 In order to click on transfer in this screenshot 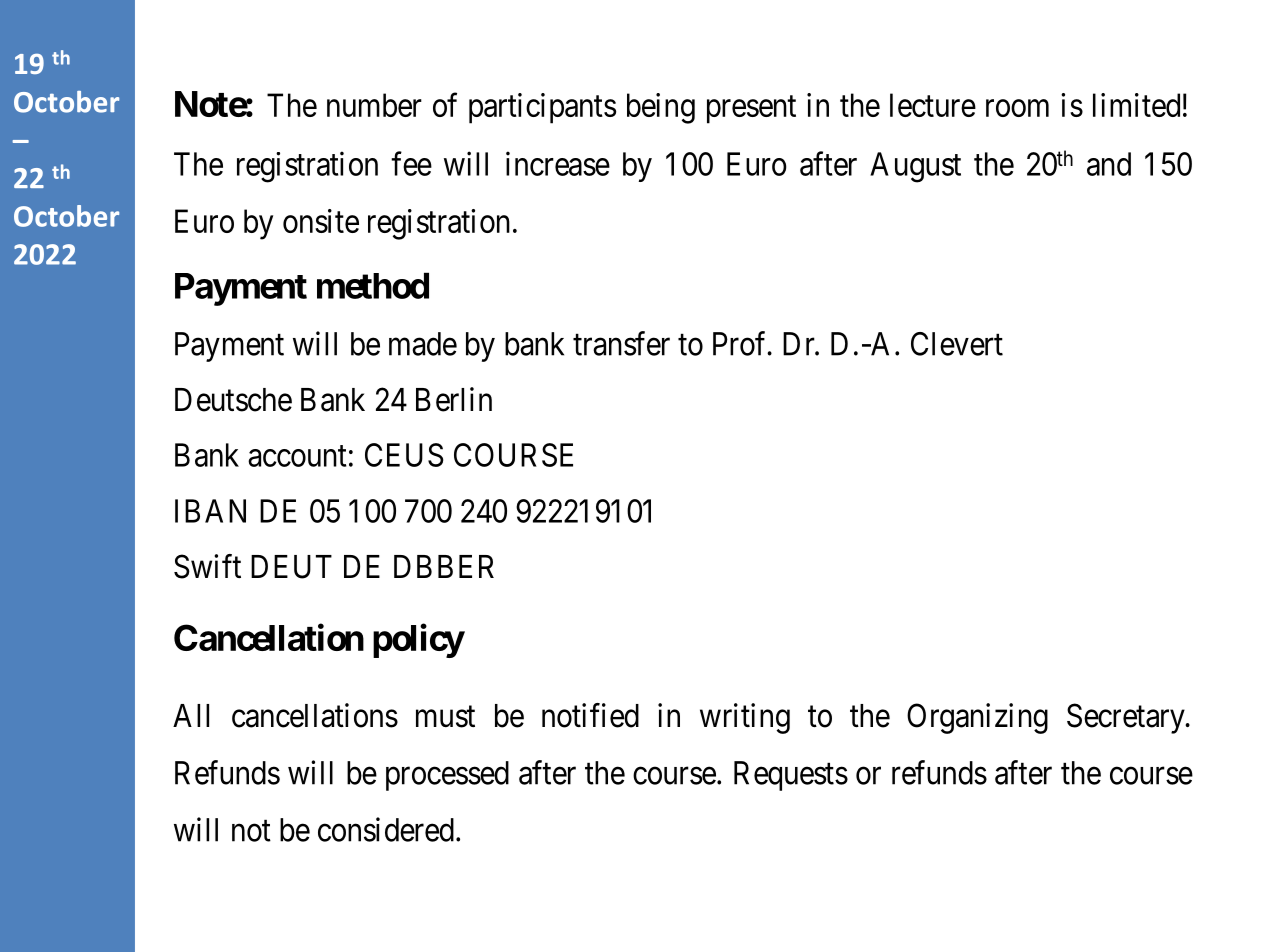, I will do `click(621, 343)`.
